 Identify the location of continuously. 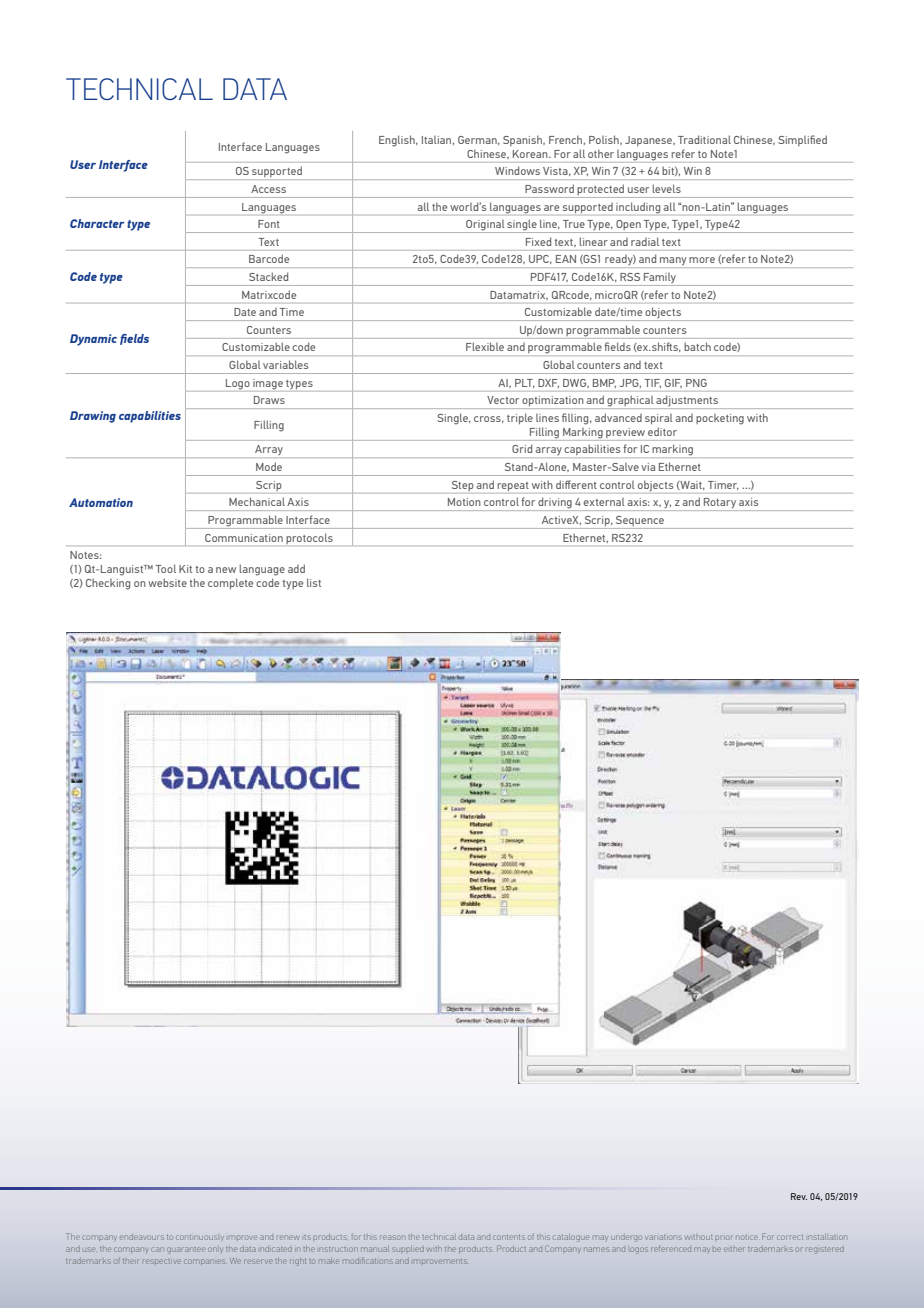
(199, 1237).
